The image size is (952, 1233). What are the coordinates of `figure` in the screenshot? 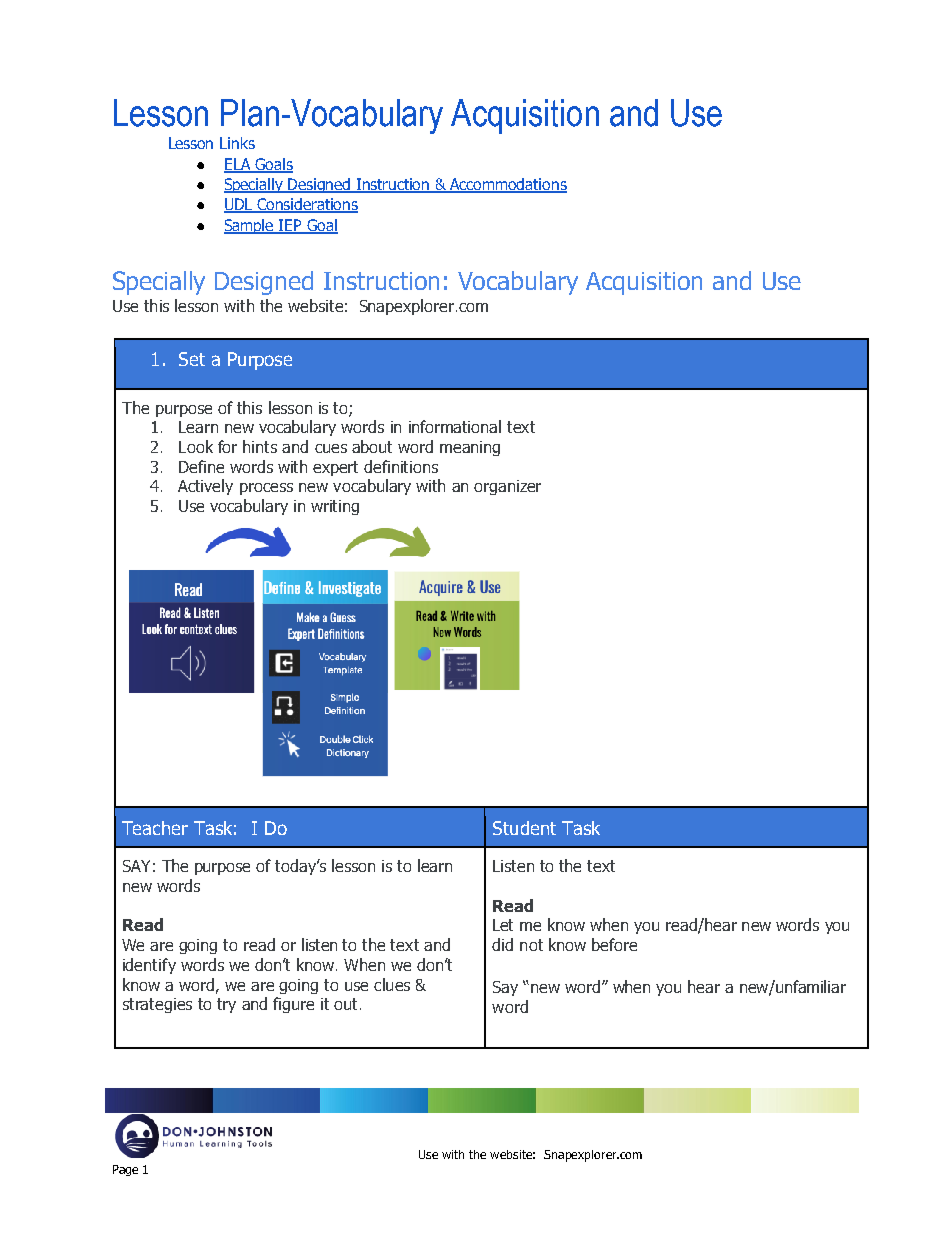 It's located at (293, 1005).
